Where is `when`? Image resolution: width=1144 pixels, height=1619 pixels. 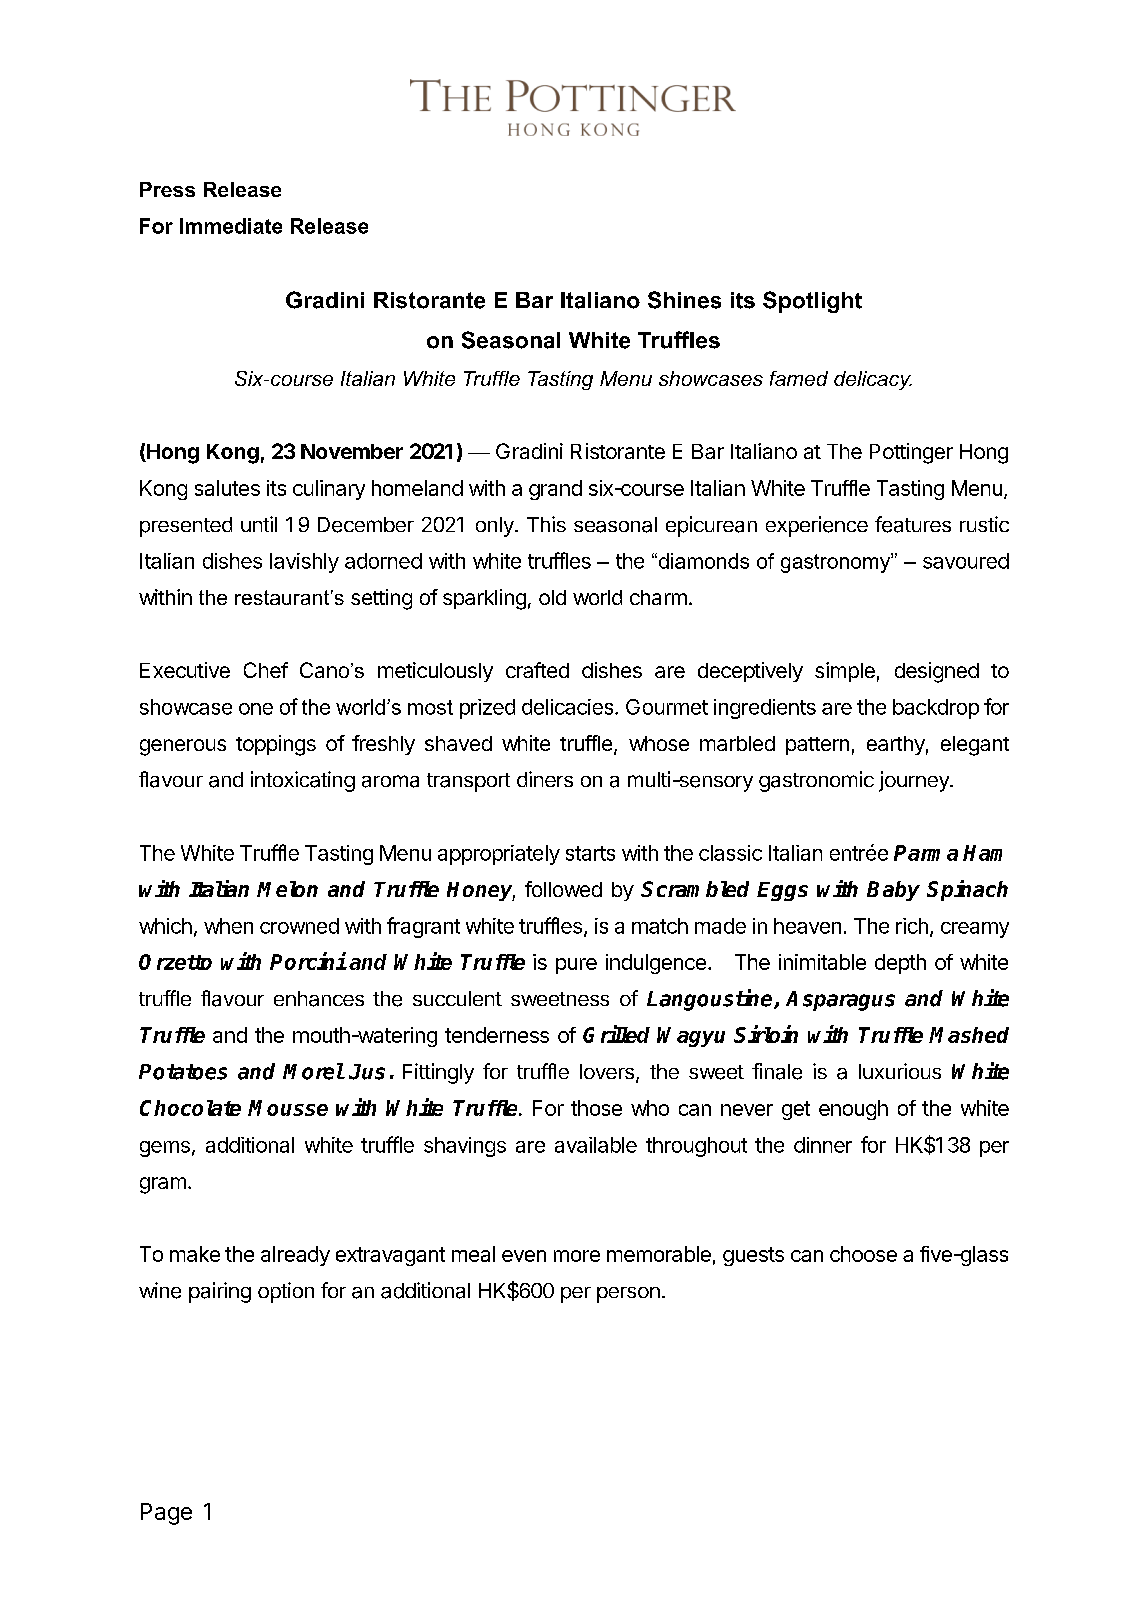 when is located at coordinates (228, 926).
